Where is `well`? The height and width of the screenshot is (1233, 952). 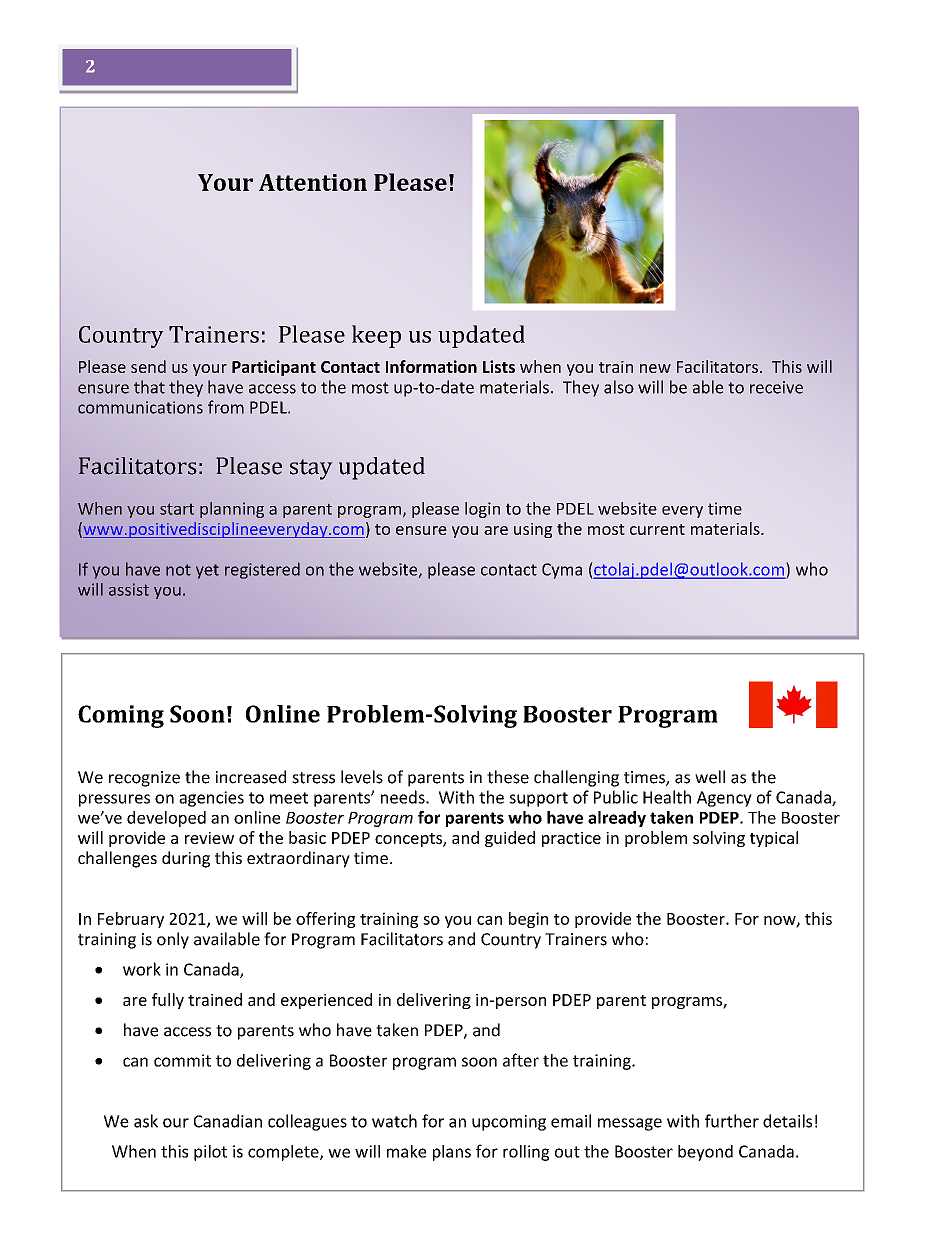 well is located at coordinates (710, 777).
